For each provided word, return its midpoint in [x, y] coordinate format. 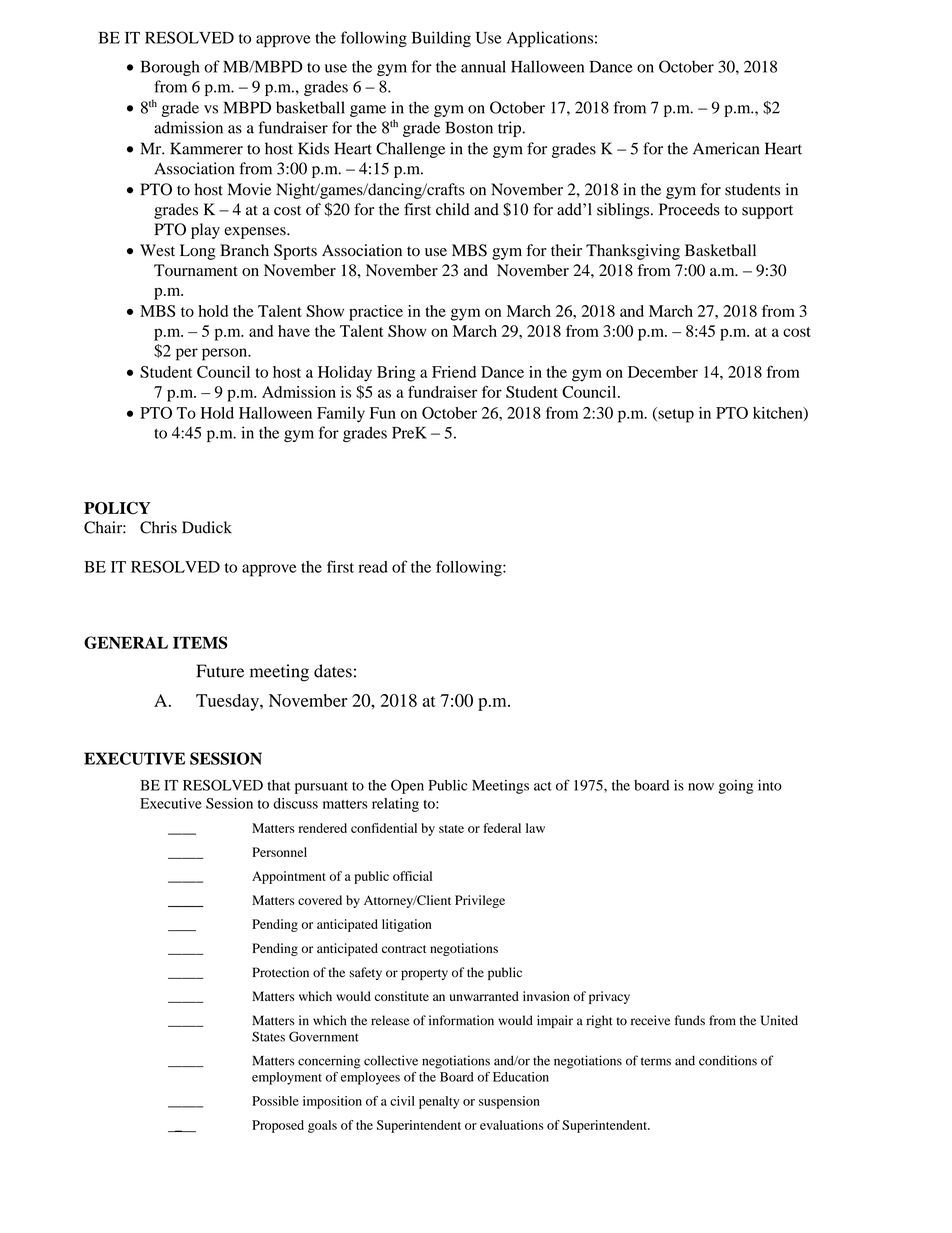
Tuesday [228, 702]
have [294, 331]
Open [407, 786]
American [726, 148]
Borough [170, 68]
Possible [275, 1101]
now [701, 787]
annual [483, 66]
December [663, 372]
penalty [439, 1102]
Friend [454, 372]
